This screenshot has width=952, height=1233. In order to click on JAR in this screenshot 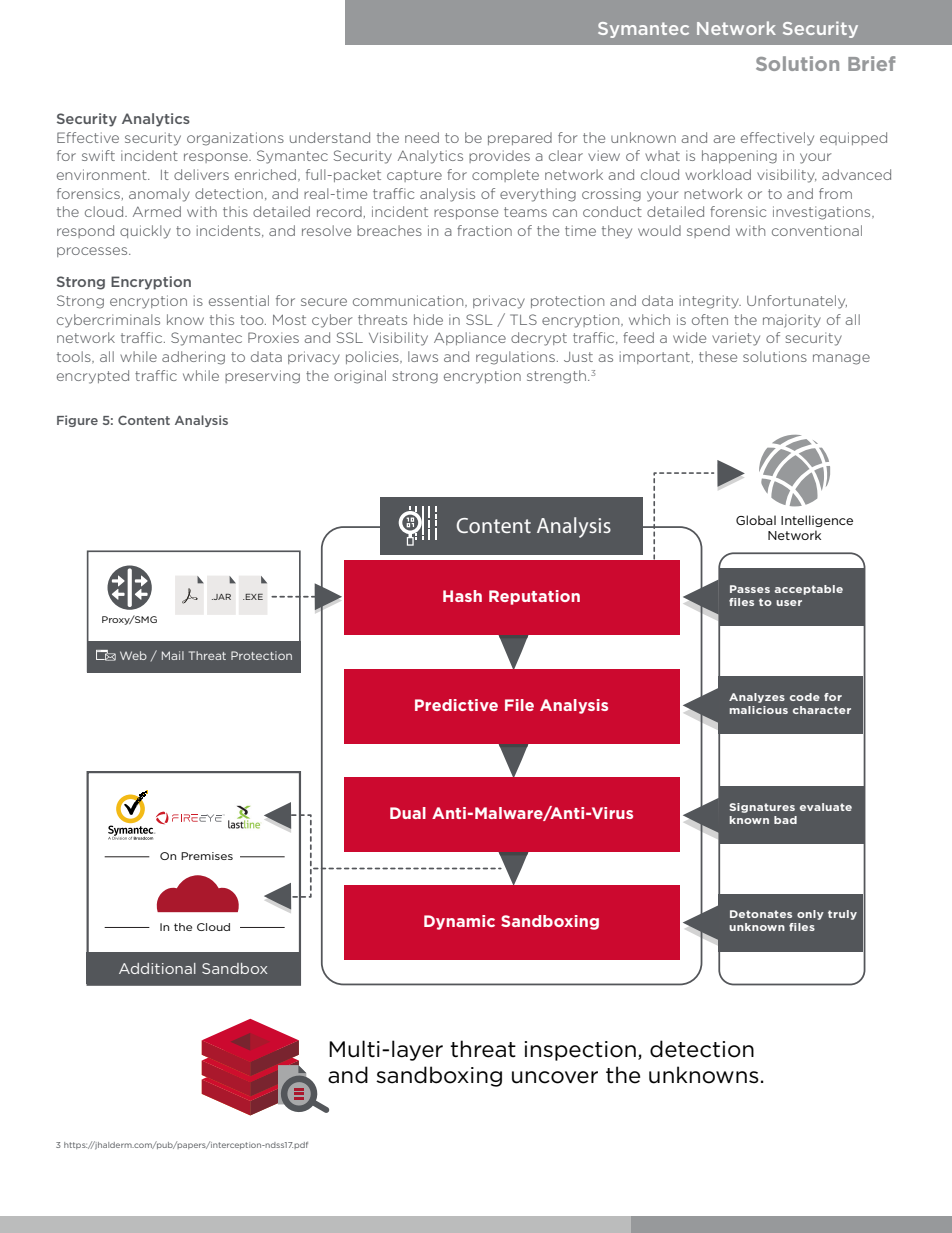, I will do `click(221, 597)`.
